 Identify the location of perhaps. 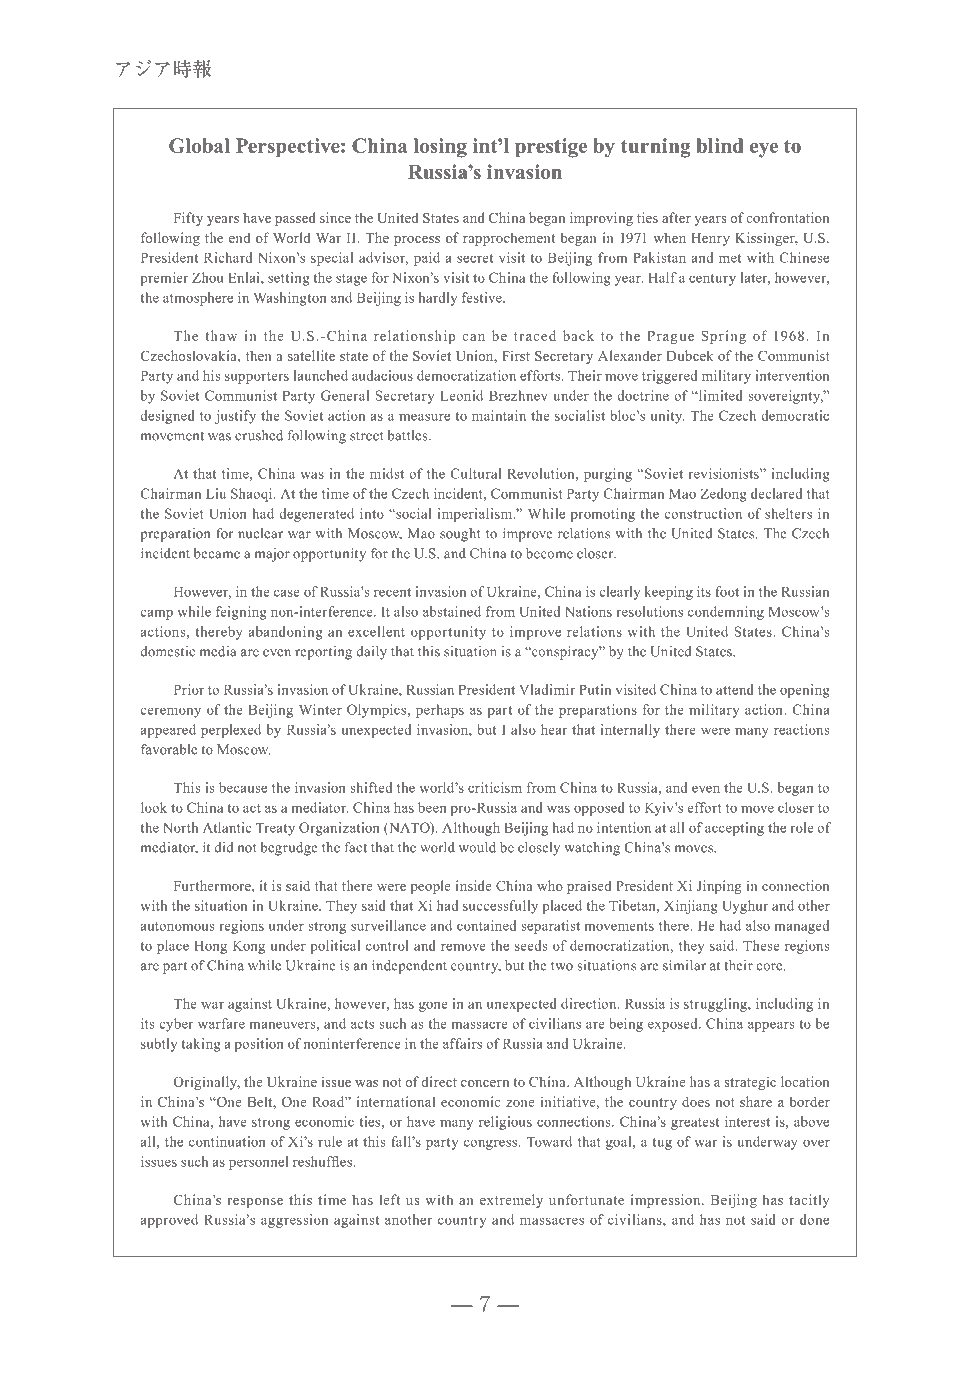
(440, 711).
